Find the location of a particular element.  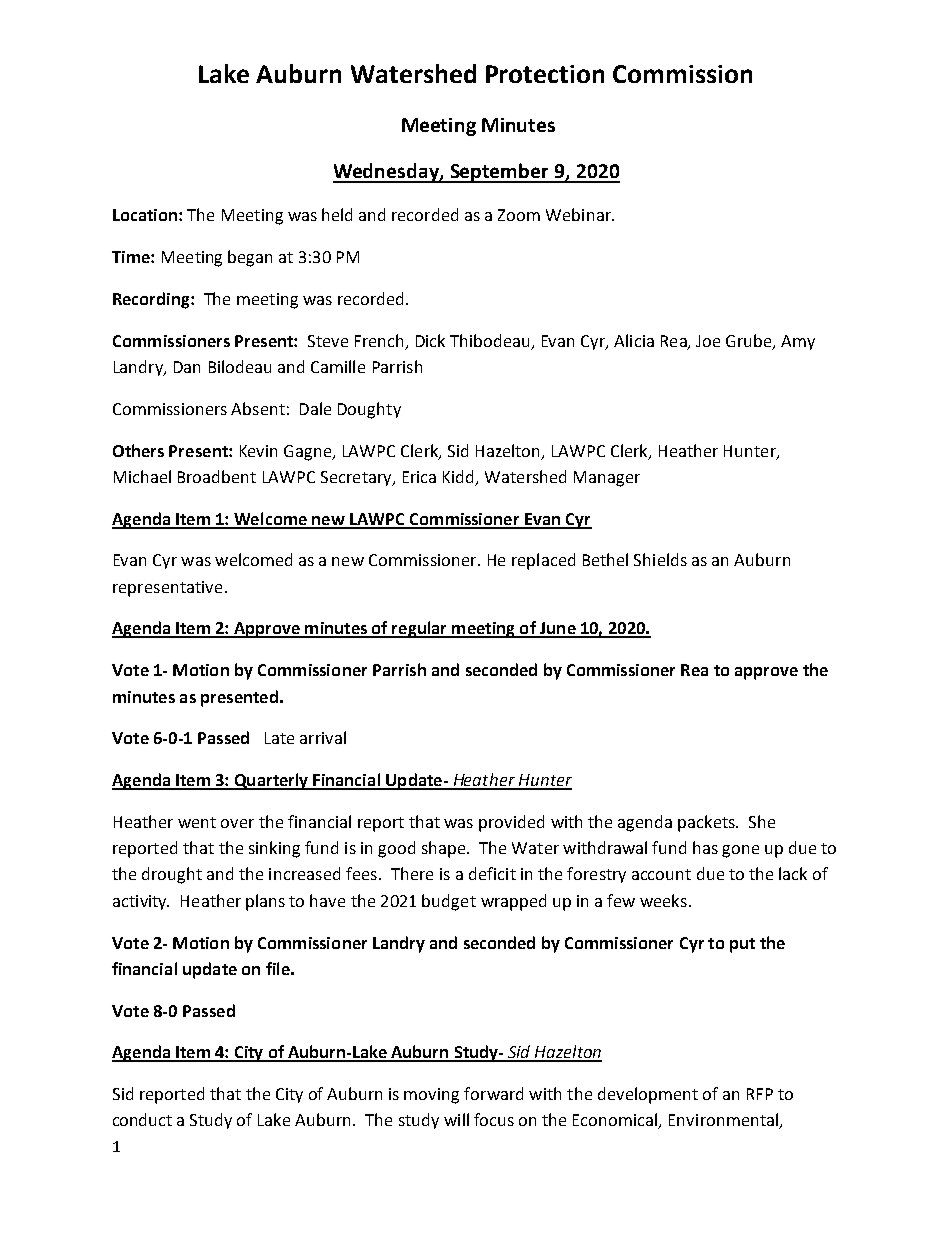

Protection is located at coordinates (545, 74).
